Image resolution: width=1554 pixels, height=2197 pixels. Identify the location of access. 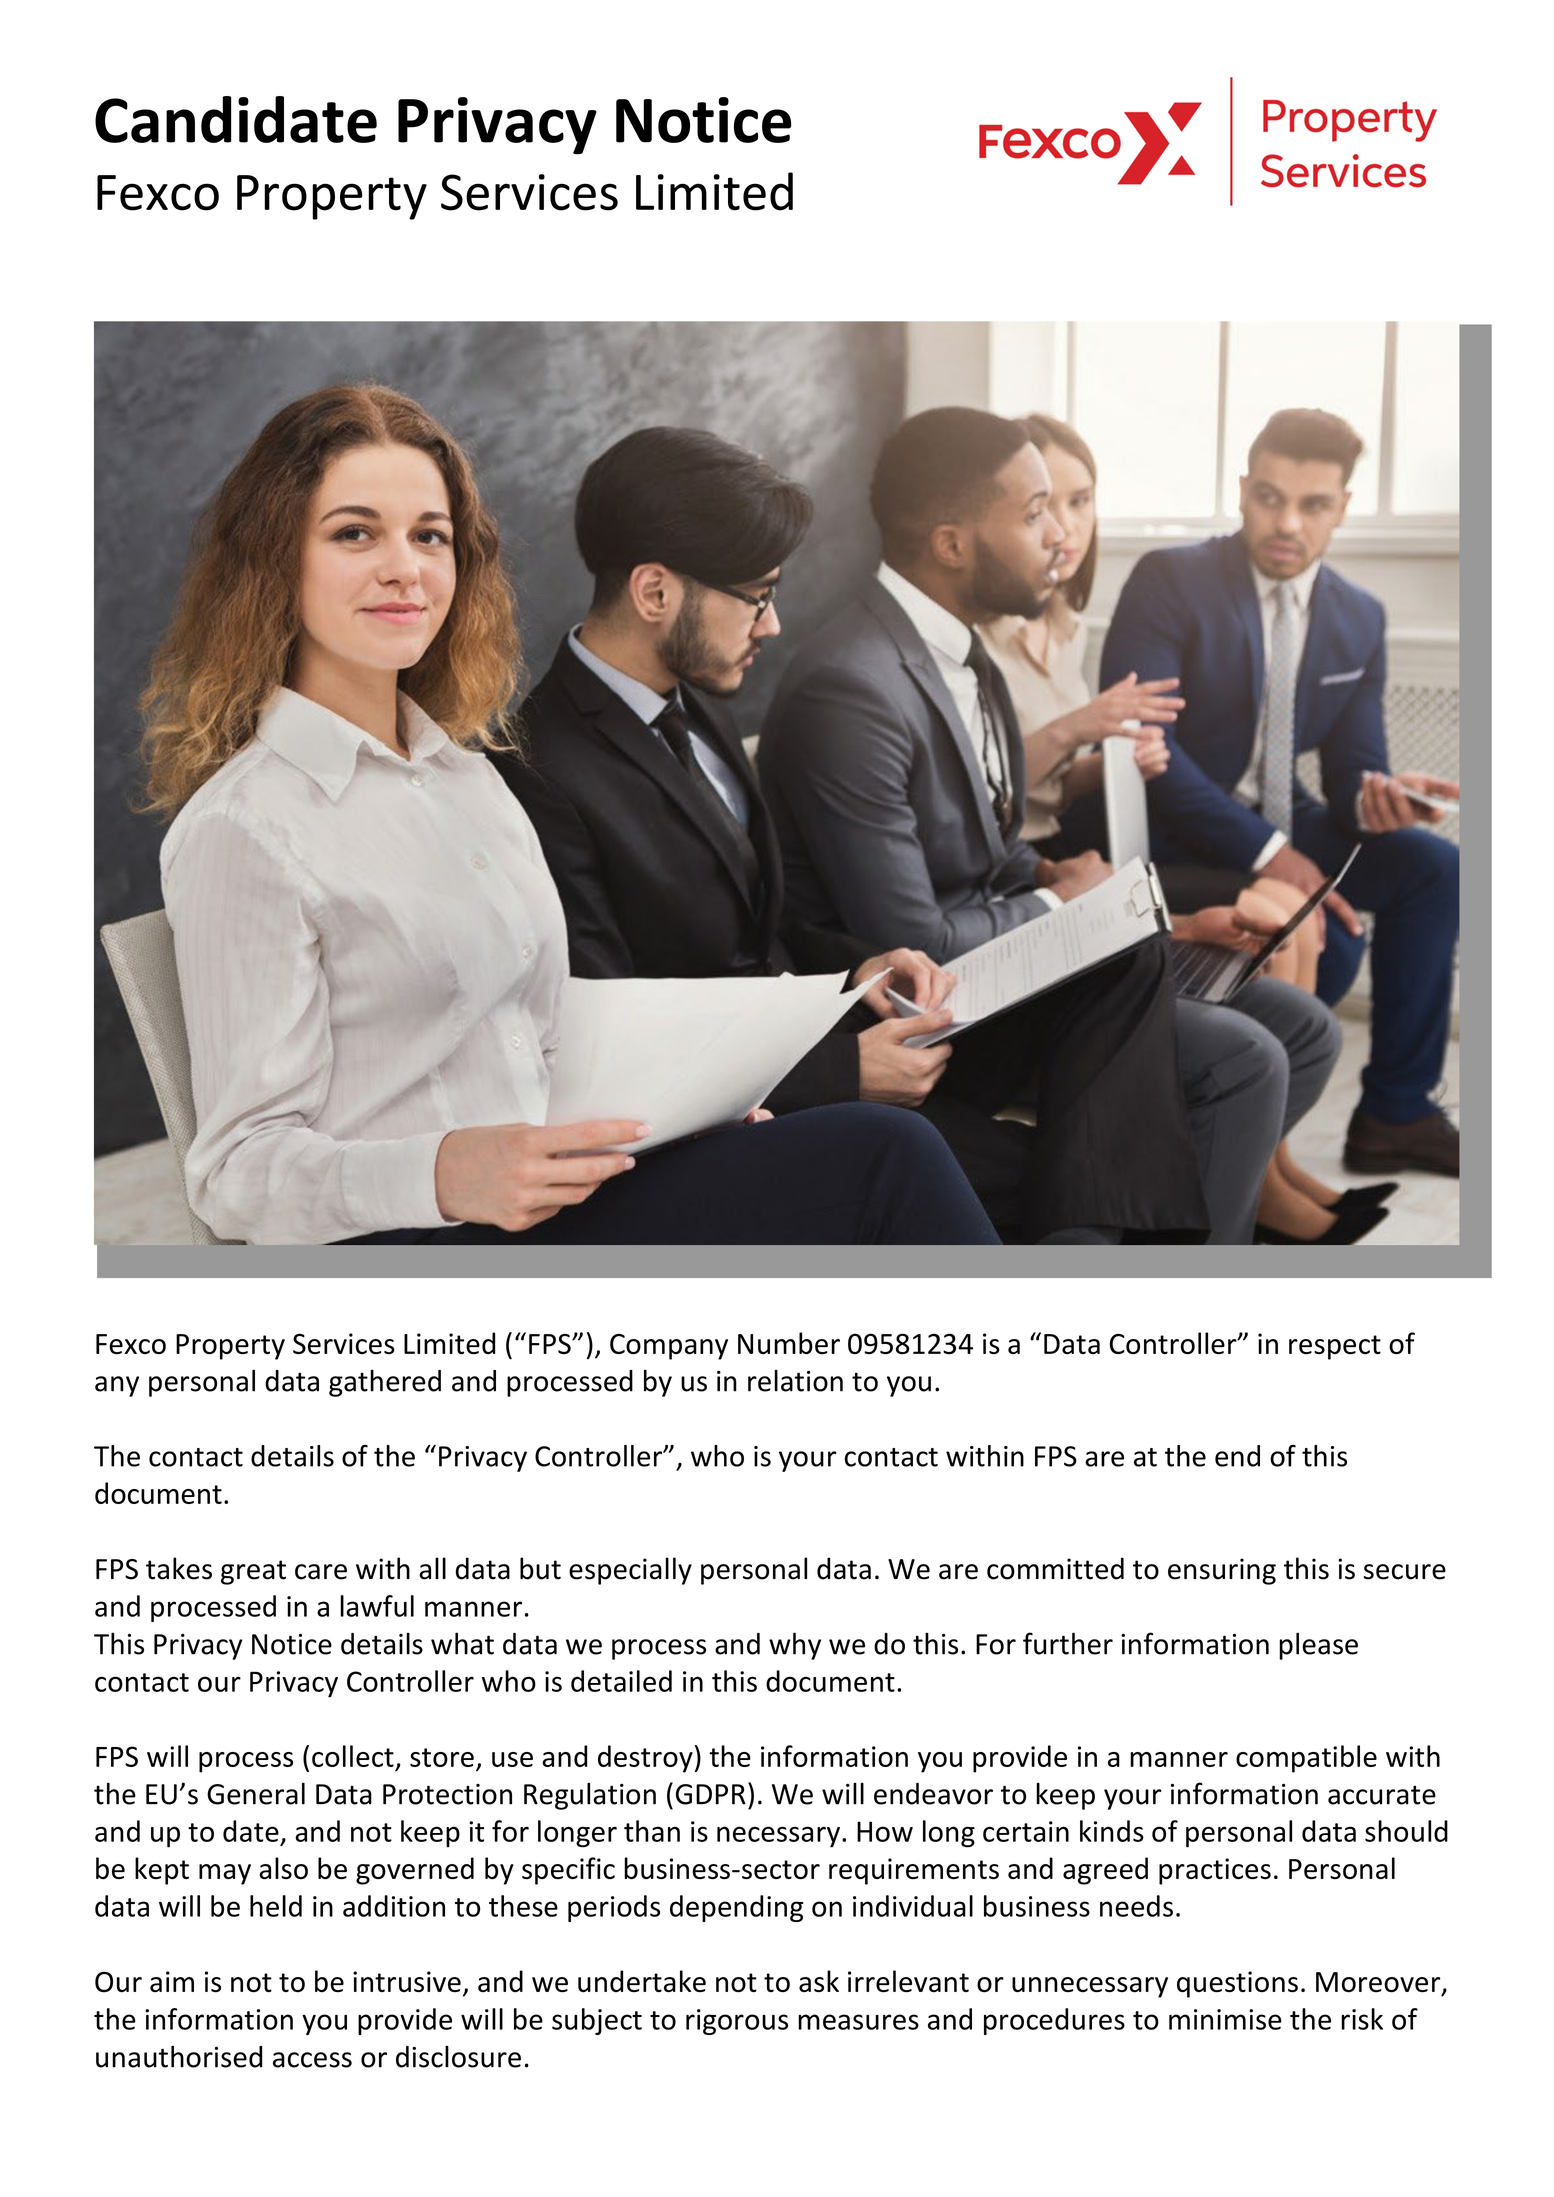
(312, 2060).
